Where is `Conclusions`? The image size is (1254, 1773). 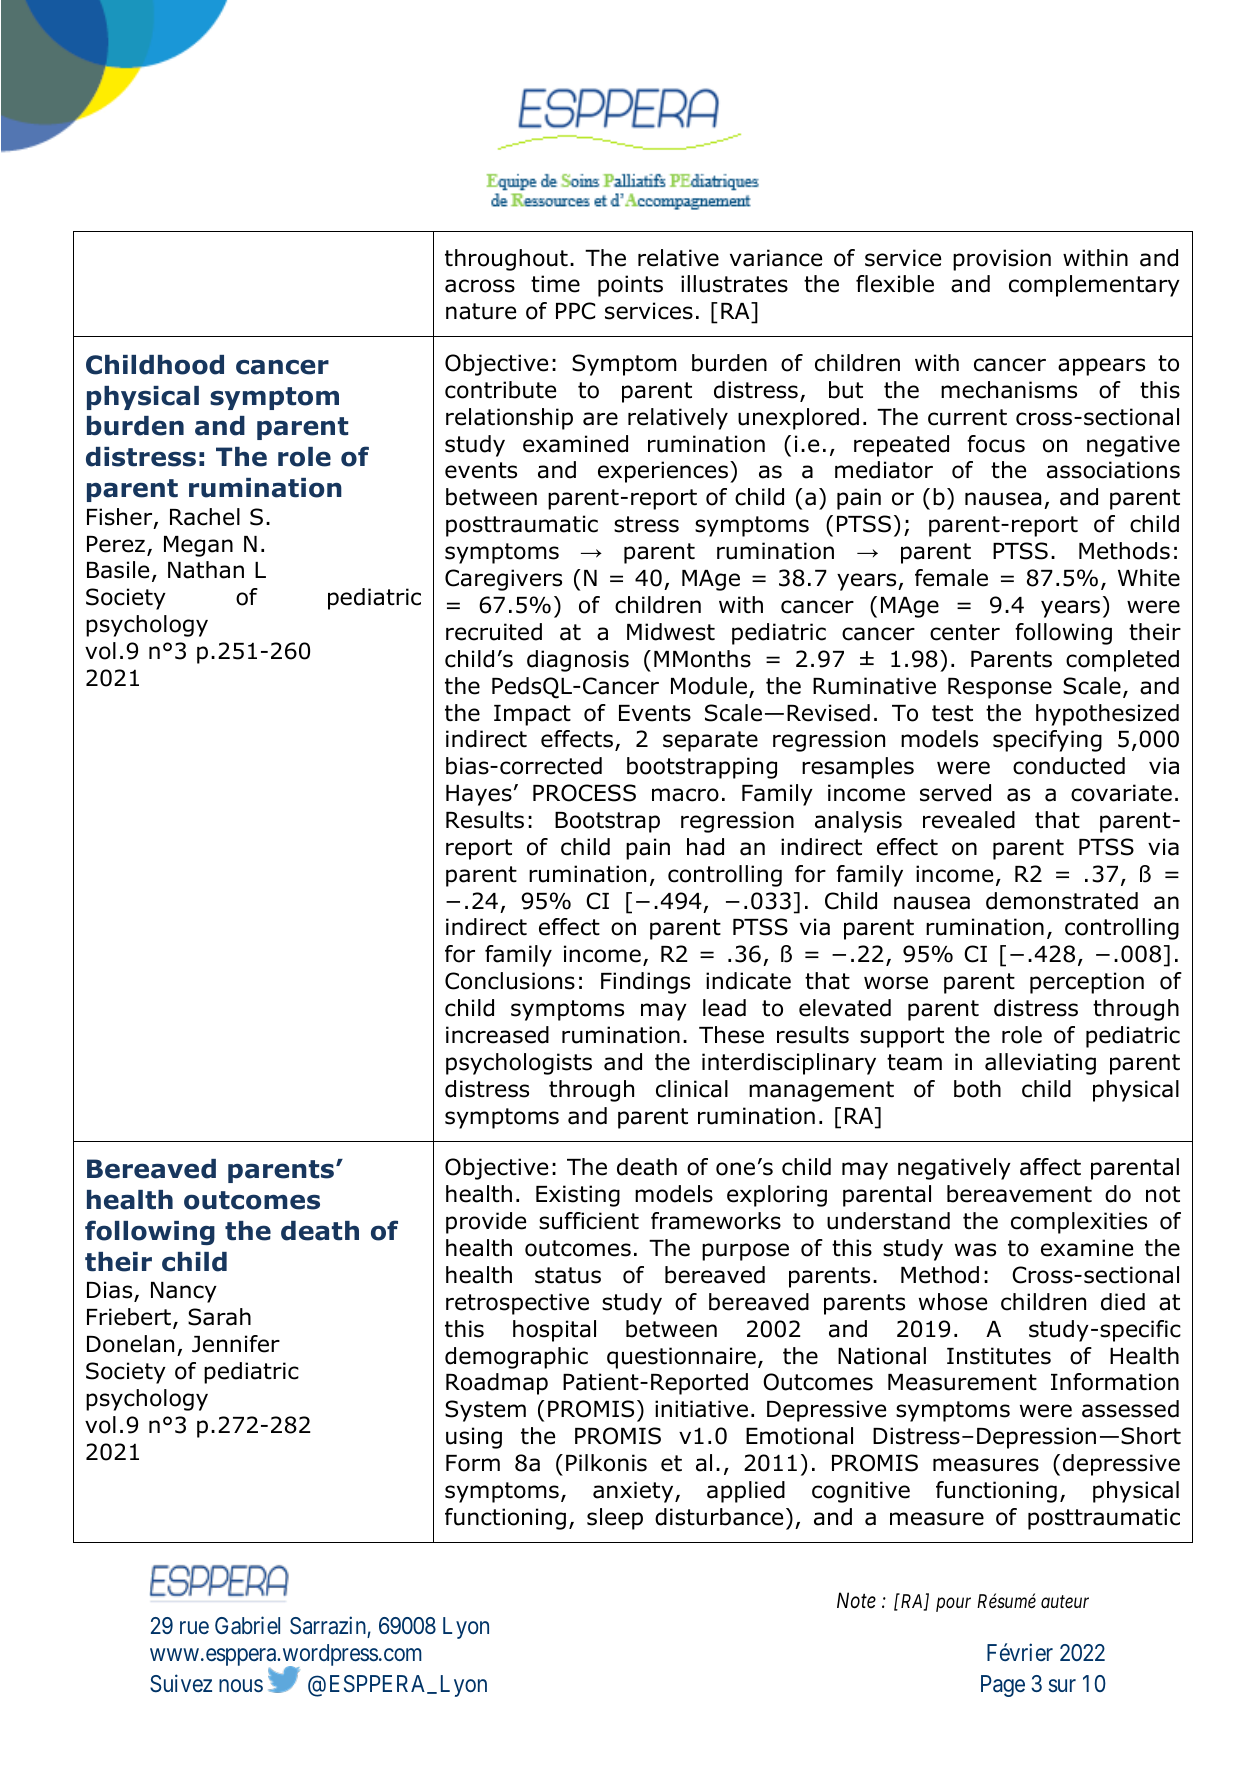
Conclusions is located at coordinates (510, 981).
